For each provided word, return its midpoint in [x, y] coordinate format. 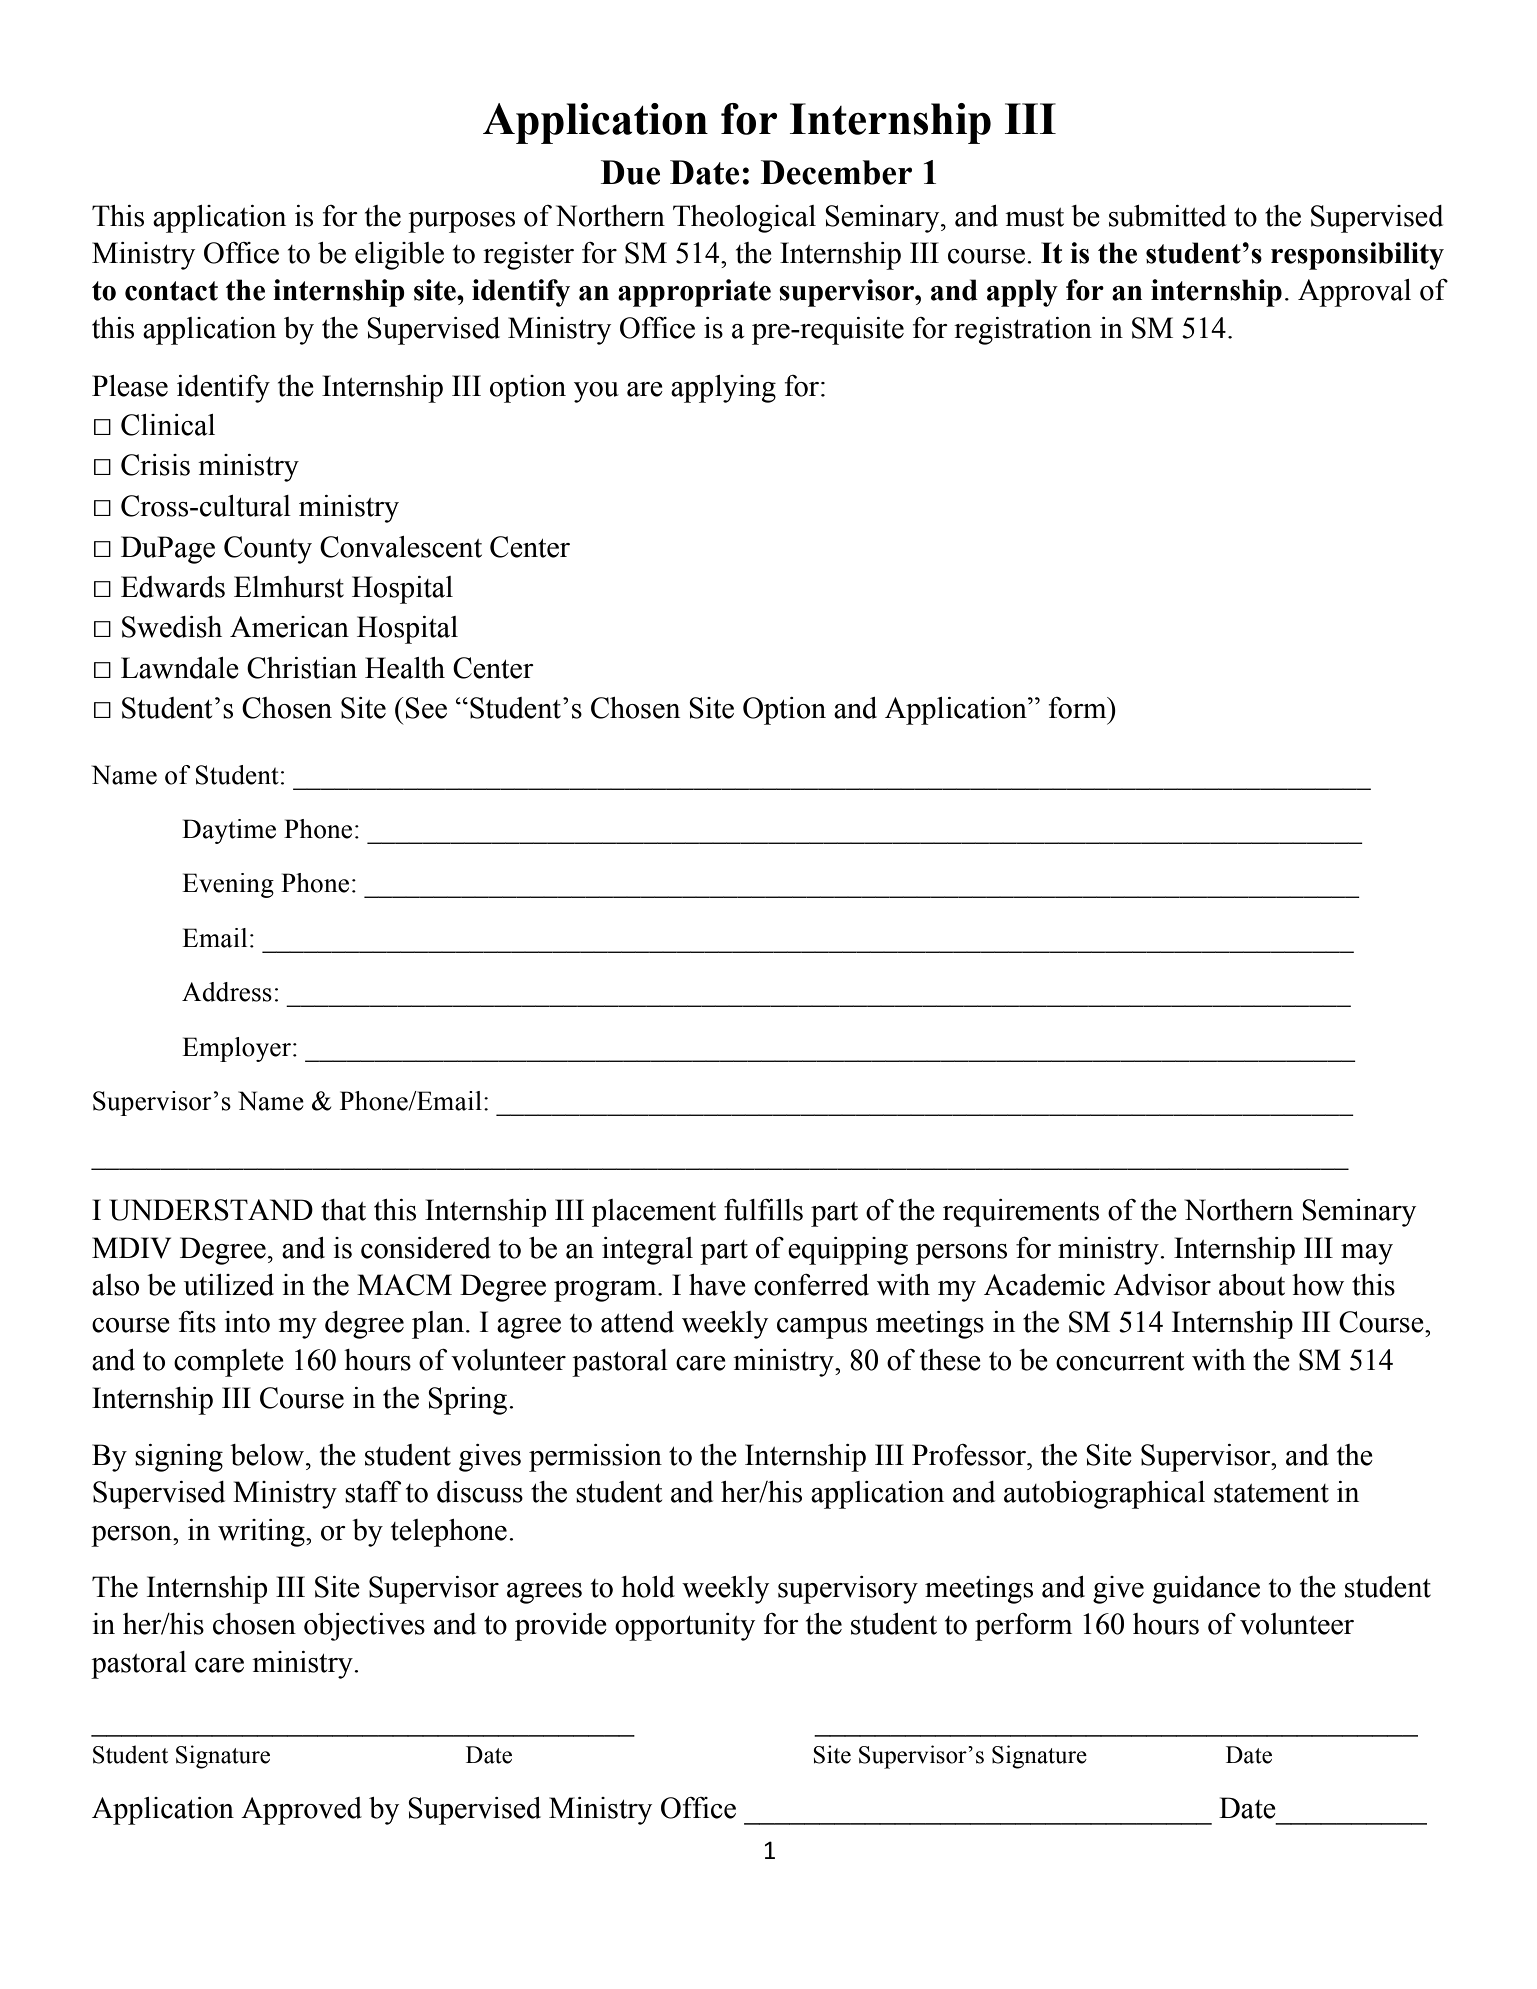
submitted [1167, 216]
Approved [301, 1811]
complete [229, 1363]
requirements [1021, 1213]
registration [1023, 331]
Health [405, 668]
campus [822, 1328]
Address [227, 992]
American [289, 627]
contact [171, 291]
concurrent [1120, 1361]
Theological [744, 219]
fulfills [763, 1210]
